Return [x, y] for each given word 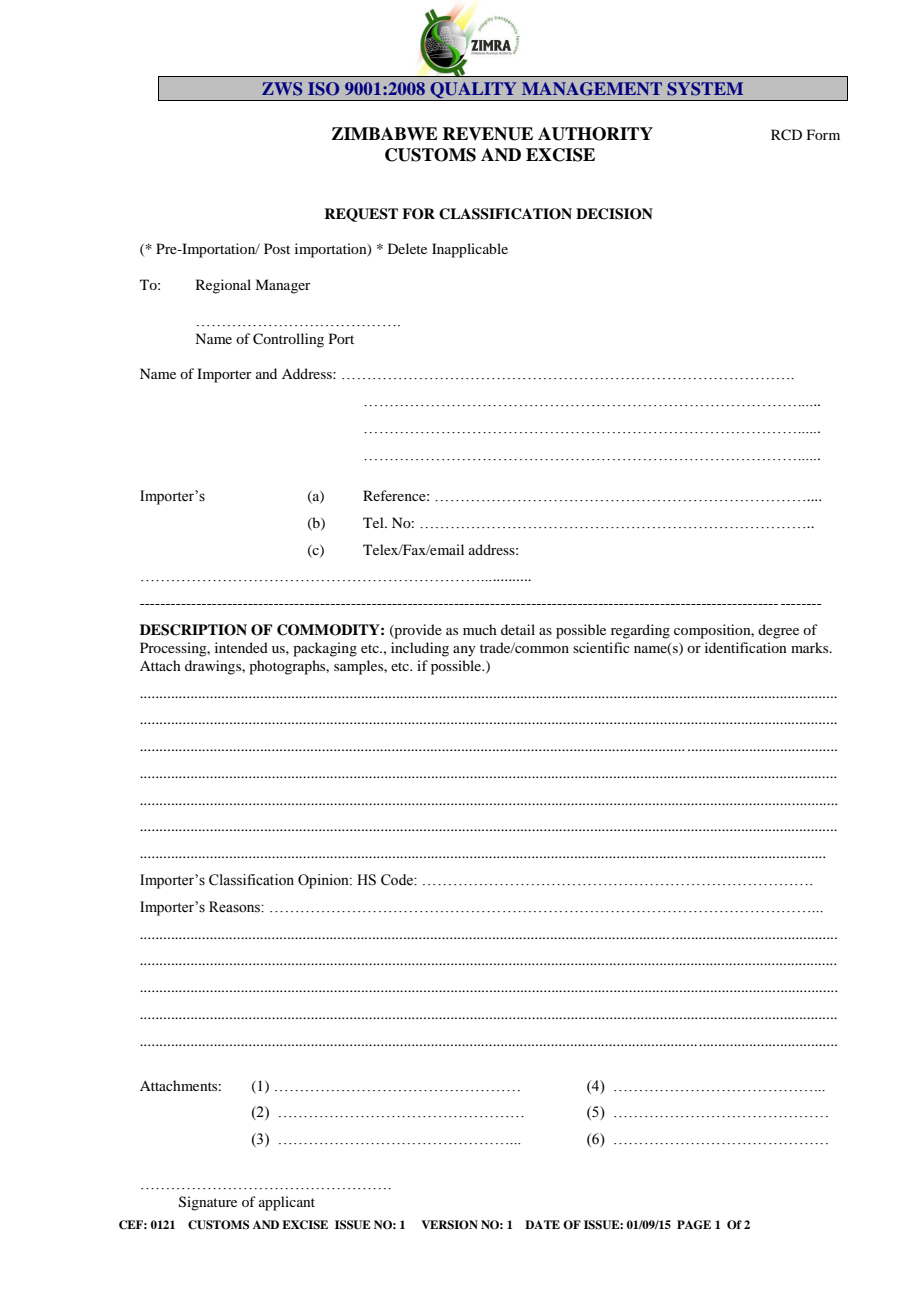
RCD [786, 135]
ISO [323, 89]
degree [778, 631]
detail [518, 629]
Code [398, 880]
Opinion [324, 881]
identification [746, 647]
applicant [287, 1203]
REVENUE [487, 134]
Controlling [288, 340]
